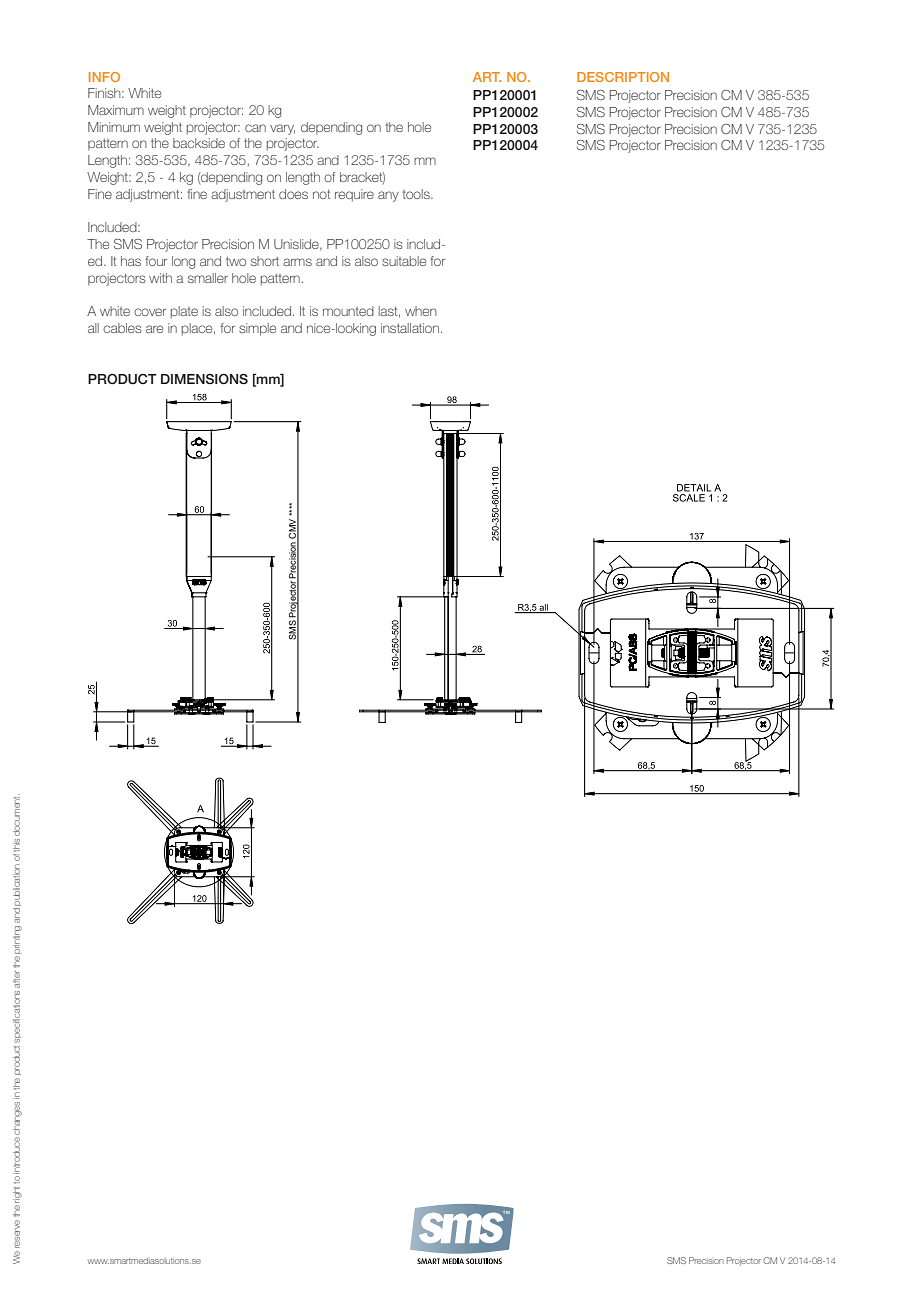  Describe the element at coordinates (421, 311) in the page. I see `when` at that location.
